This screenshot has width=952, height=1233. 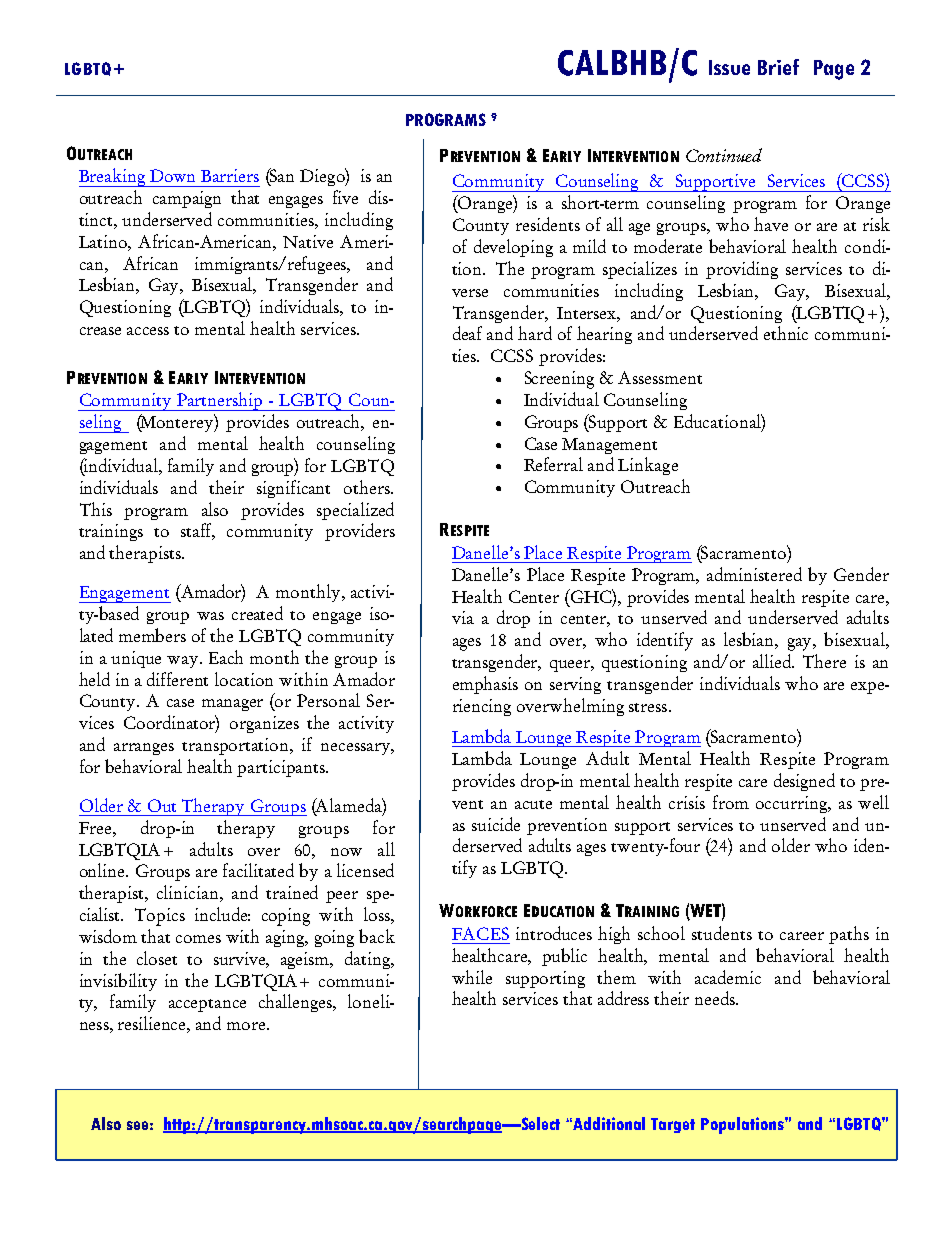 What do you see at coordinates (172, 175) in the screenshot?
I see `Down` at bounding box center [172, 175].
